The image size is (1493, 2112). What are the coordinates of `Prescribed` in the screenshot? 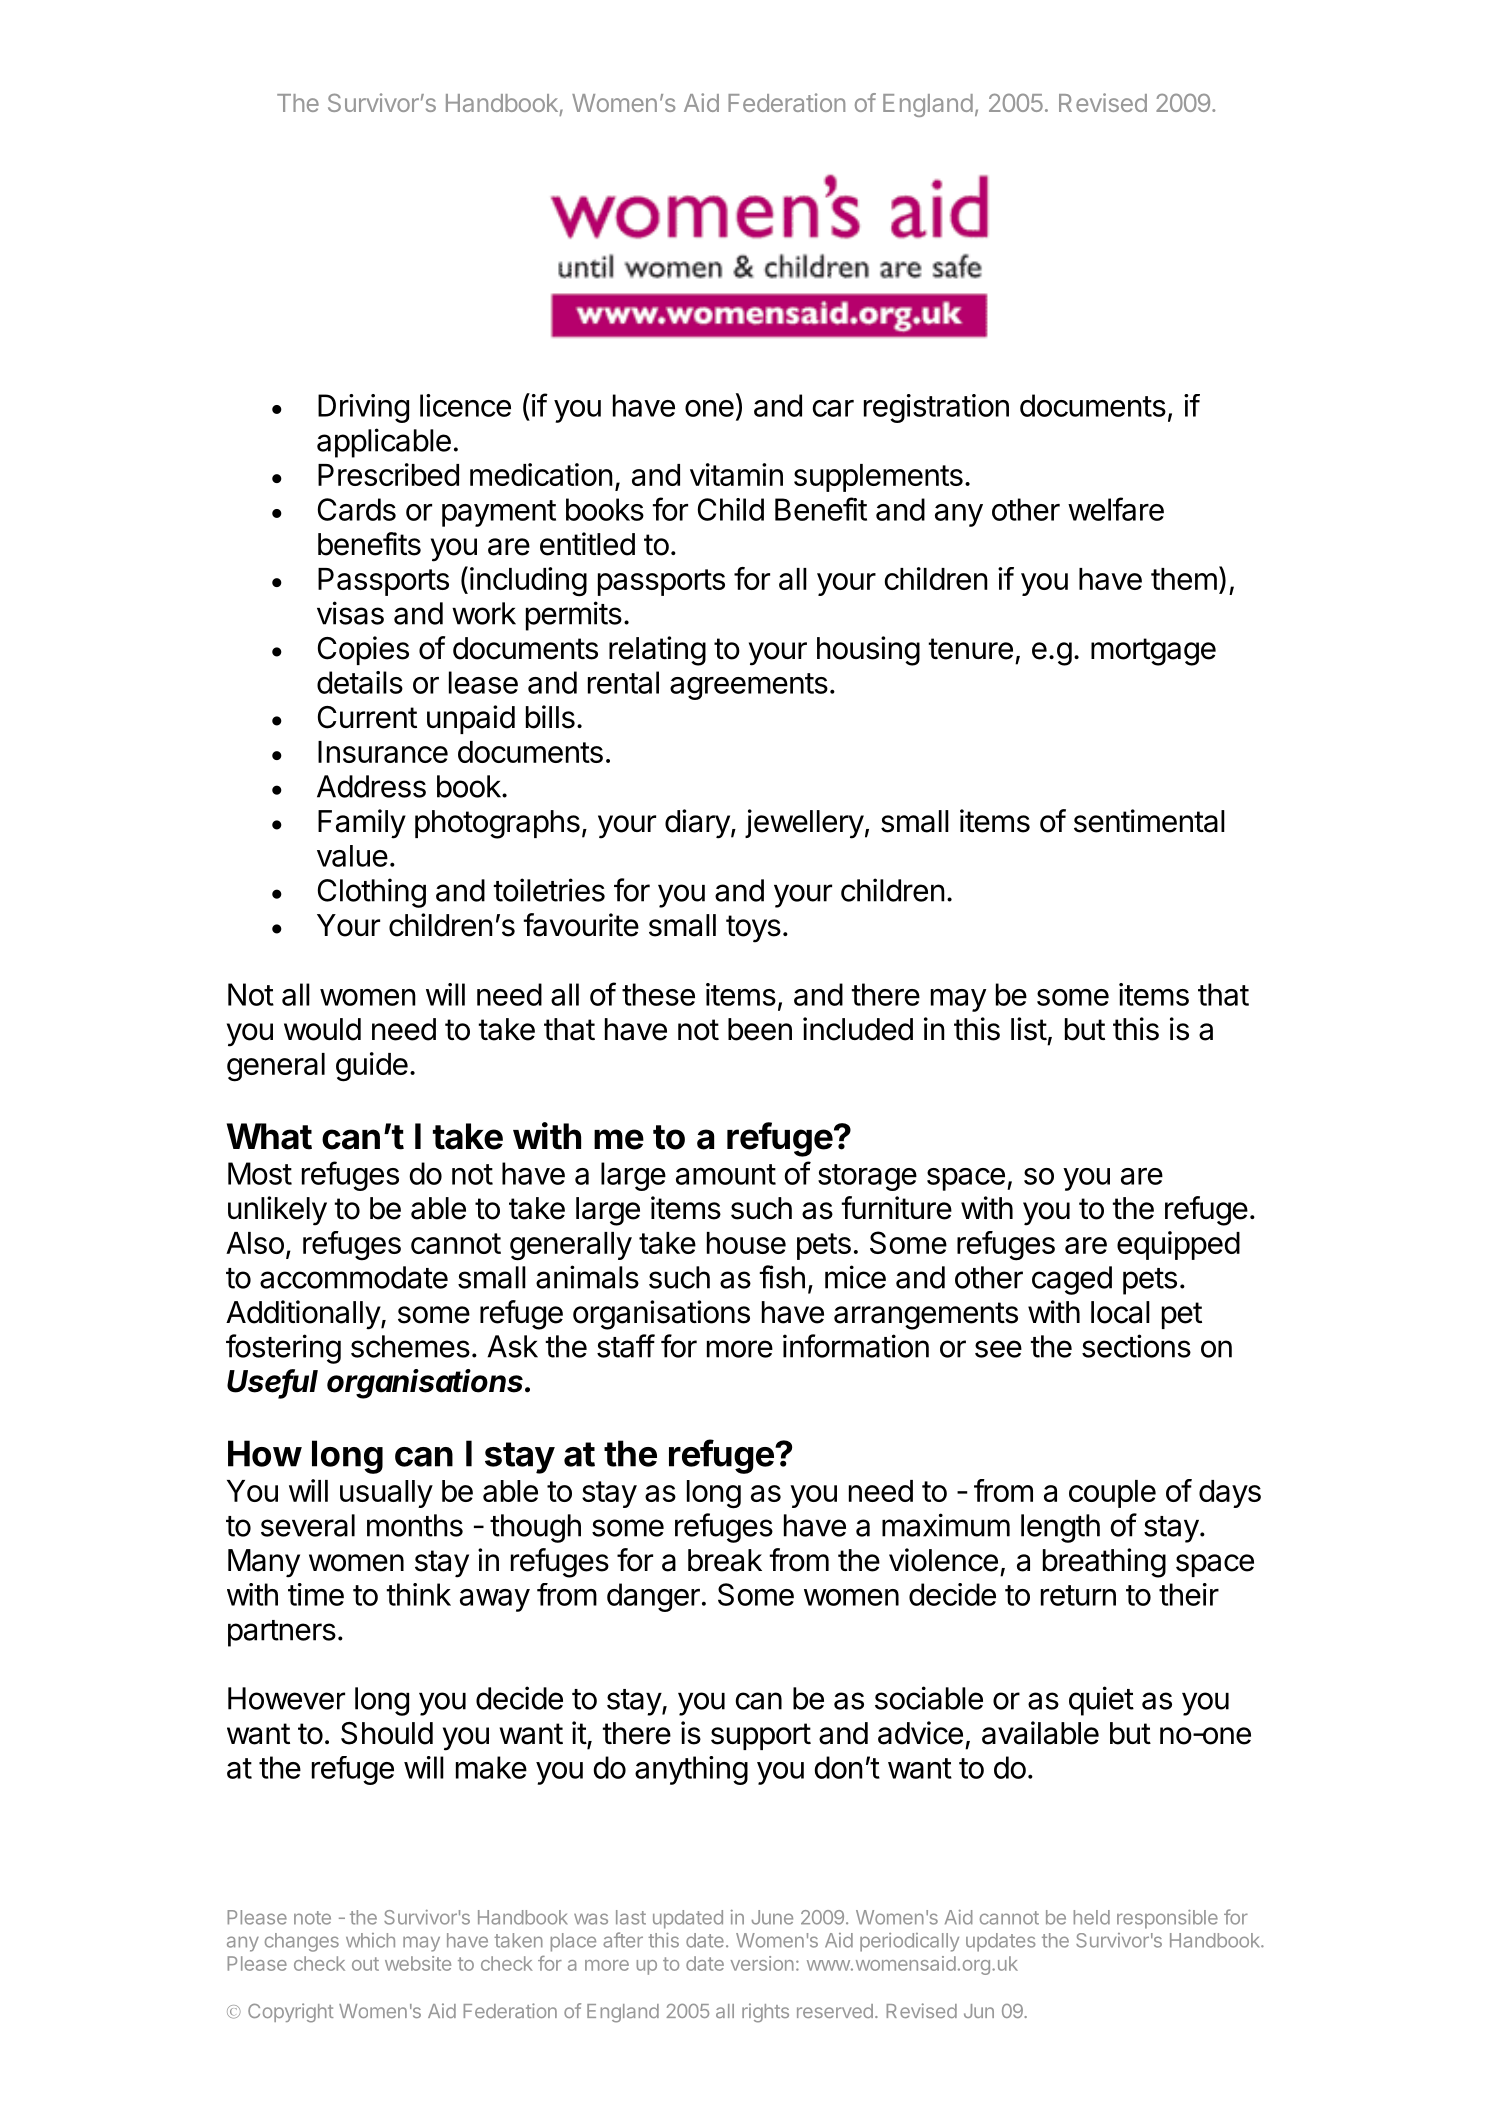 It's located at (388, 474).
